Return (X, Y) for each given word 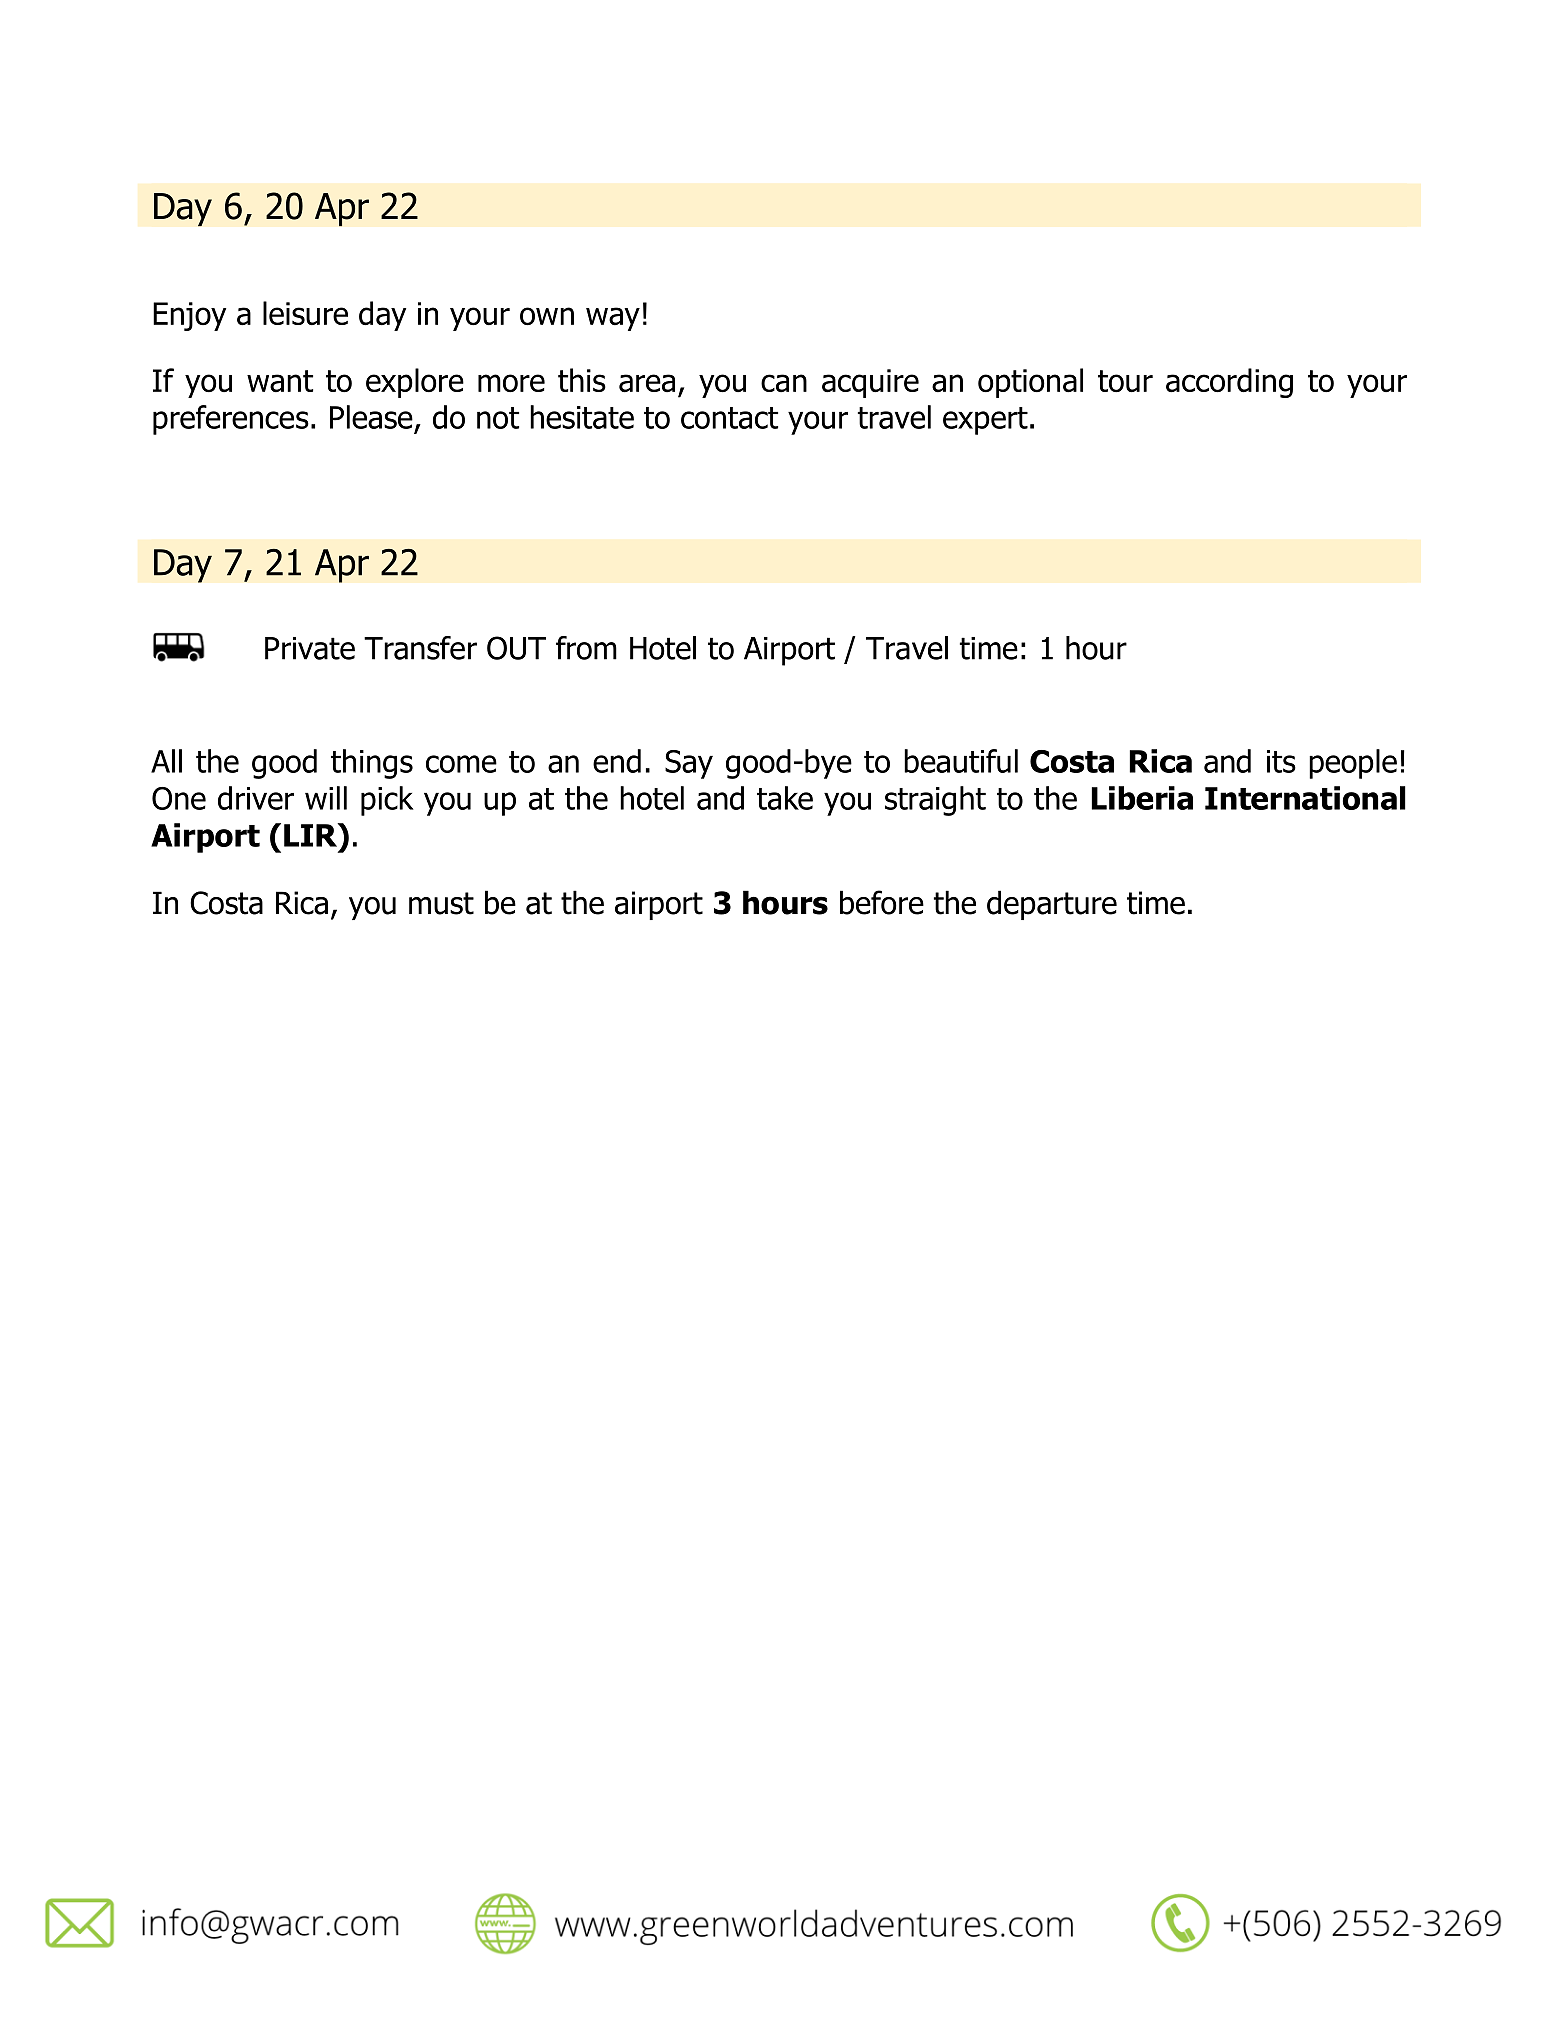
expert (985, 421)
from (586, 648)
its (1281, 761)
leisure (305, 313)
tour (1125, 381)
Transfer (420, 648)
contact (729, 418)
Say (689, 764)
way (613, 319)
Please (372, 418)
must (441, 903)
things (372, 764)
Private (310, 648)
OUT (516, 648)
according (1229, 383)
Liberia (1142, 798)
